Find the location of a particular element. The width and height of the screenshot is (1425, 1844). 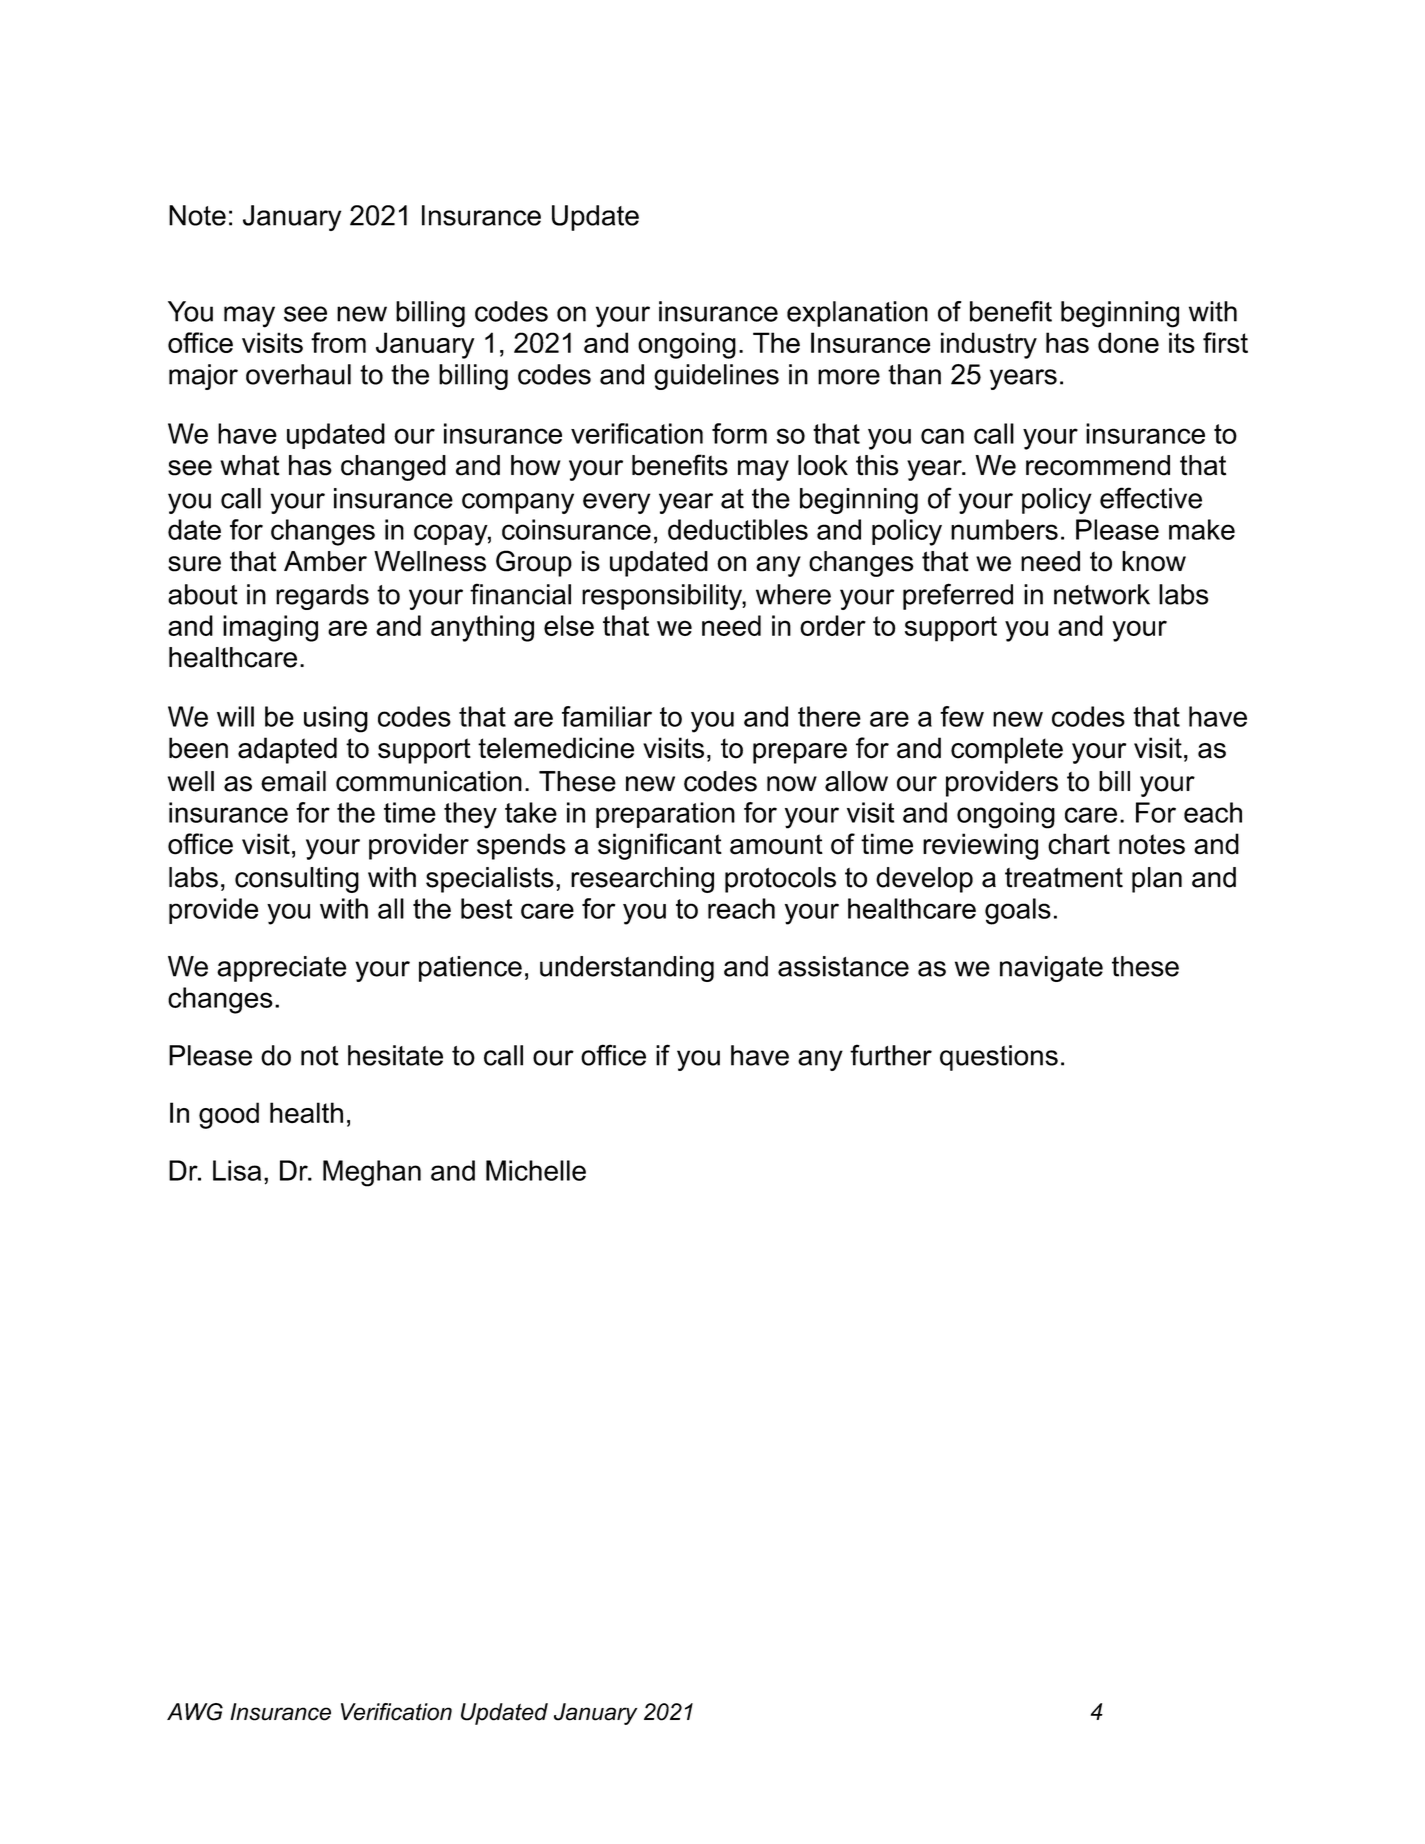

overhaul is located at coordinates (298, 374).
